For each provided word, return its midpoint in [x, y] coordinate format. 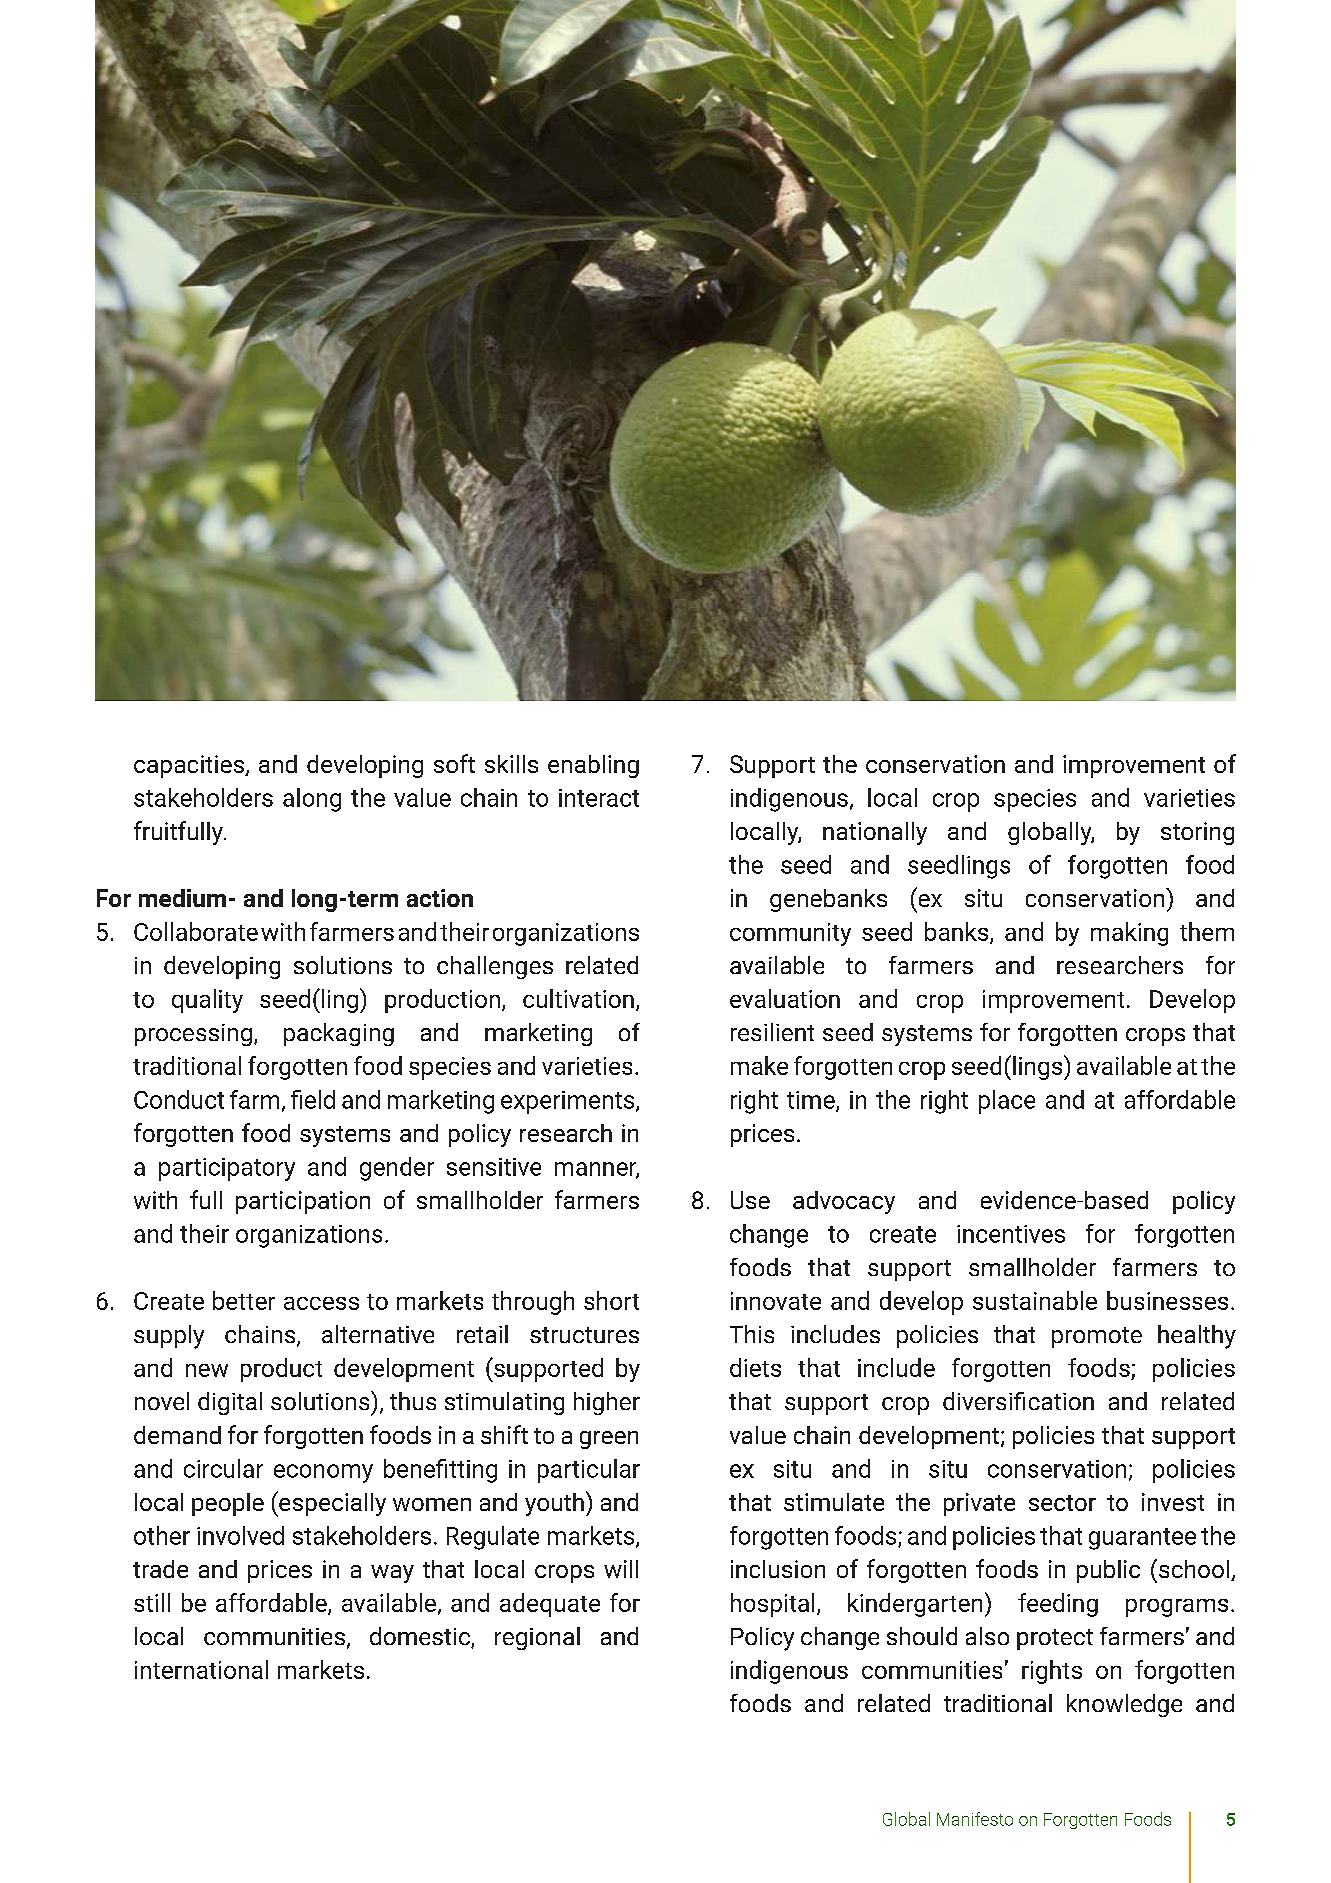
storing [1197, 833]
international [201, 1669]
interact [599, 798]
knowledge [1124, 1705]
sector [1062, 1503]
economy [323, 1473]
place [1007, 1102]
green [609, 1440]
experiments [569, 1102]
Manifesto [975, 1819]
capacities [190, 766]
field [313, 1099]
